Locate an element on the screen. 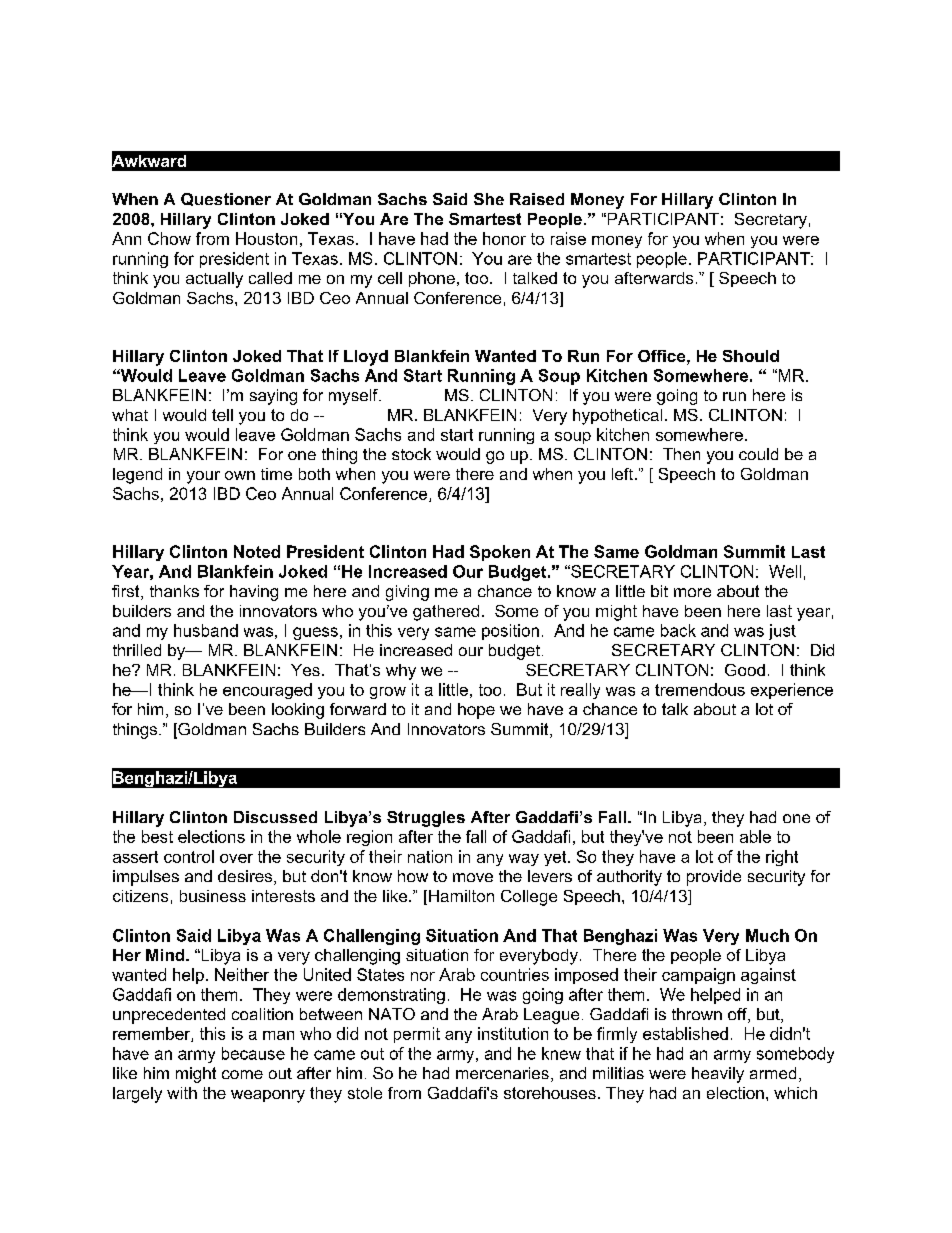  honor is located at coordinates (504, 238).
